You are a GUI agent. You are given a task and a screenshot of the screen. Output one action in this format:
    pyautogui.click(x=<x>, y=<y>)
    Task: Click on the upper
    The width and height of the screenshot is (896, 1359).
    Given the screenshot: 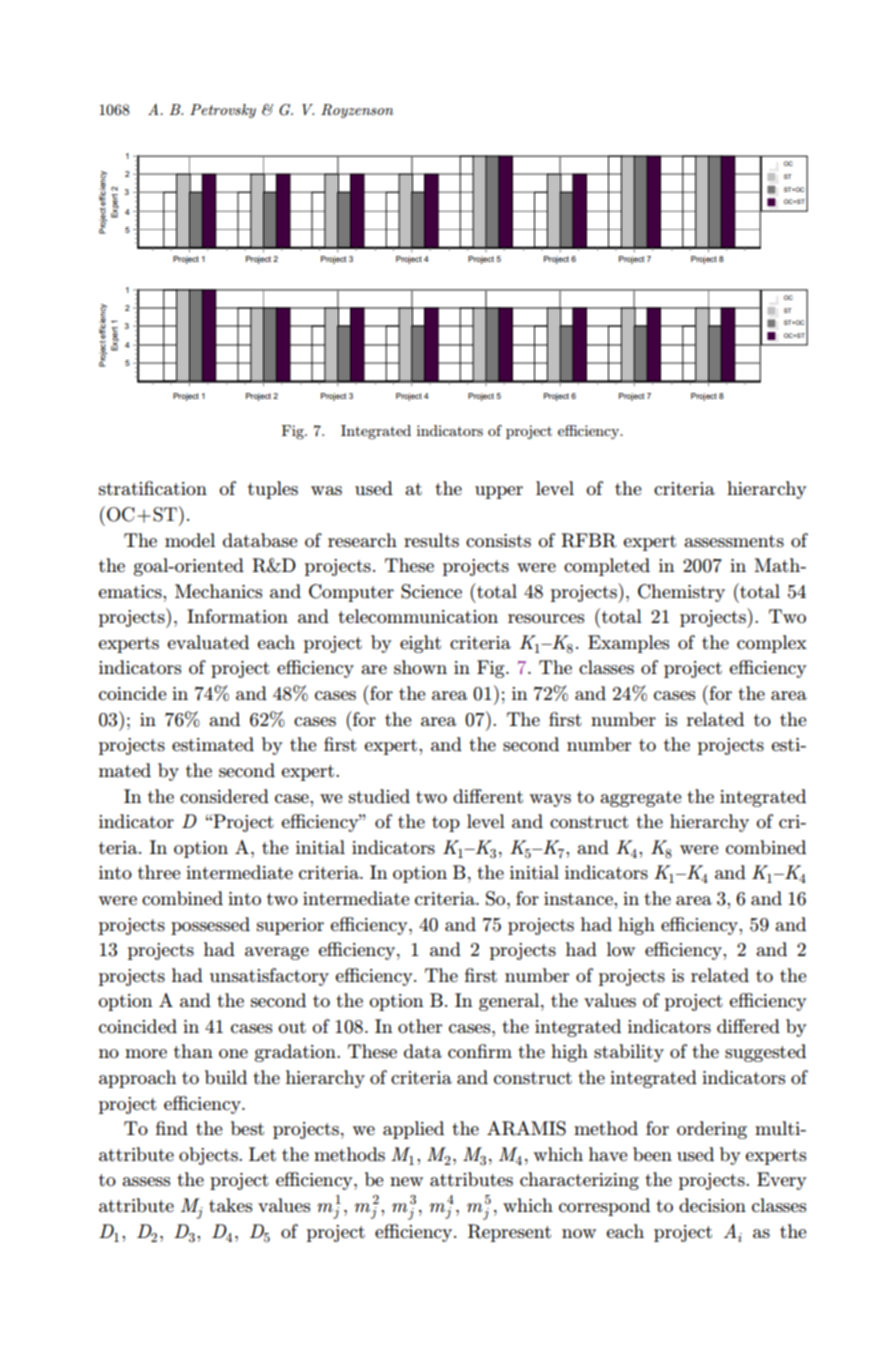 What is the action you would take?
    pyautogui.click(x=499, y=492)
